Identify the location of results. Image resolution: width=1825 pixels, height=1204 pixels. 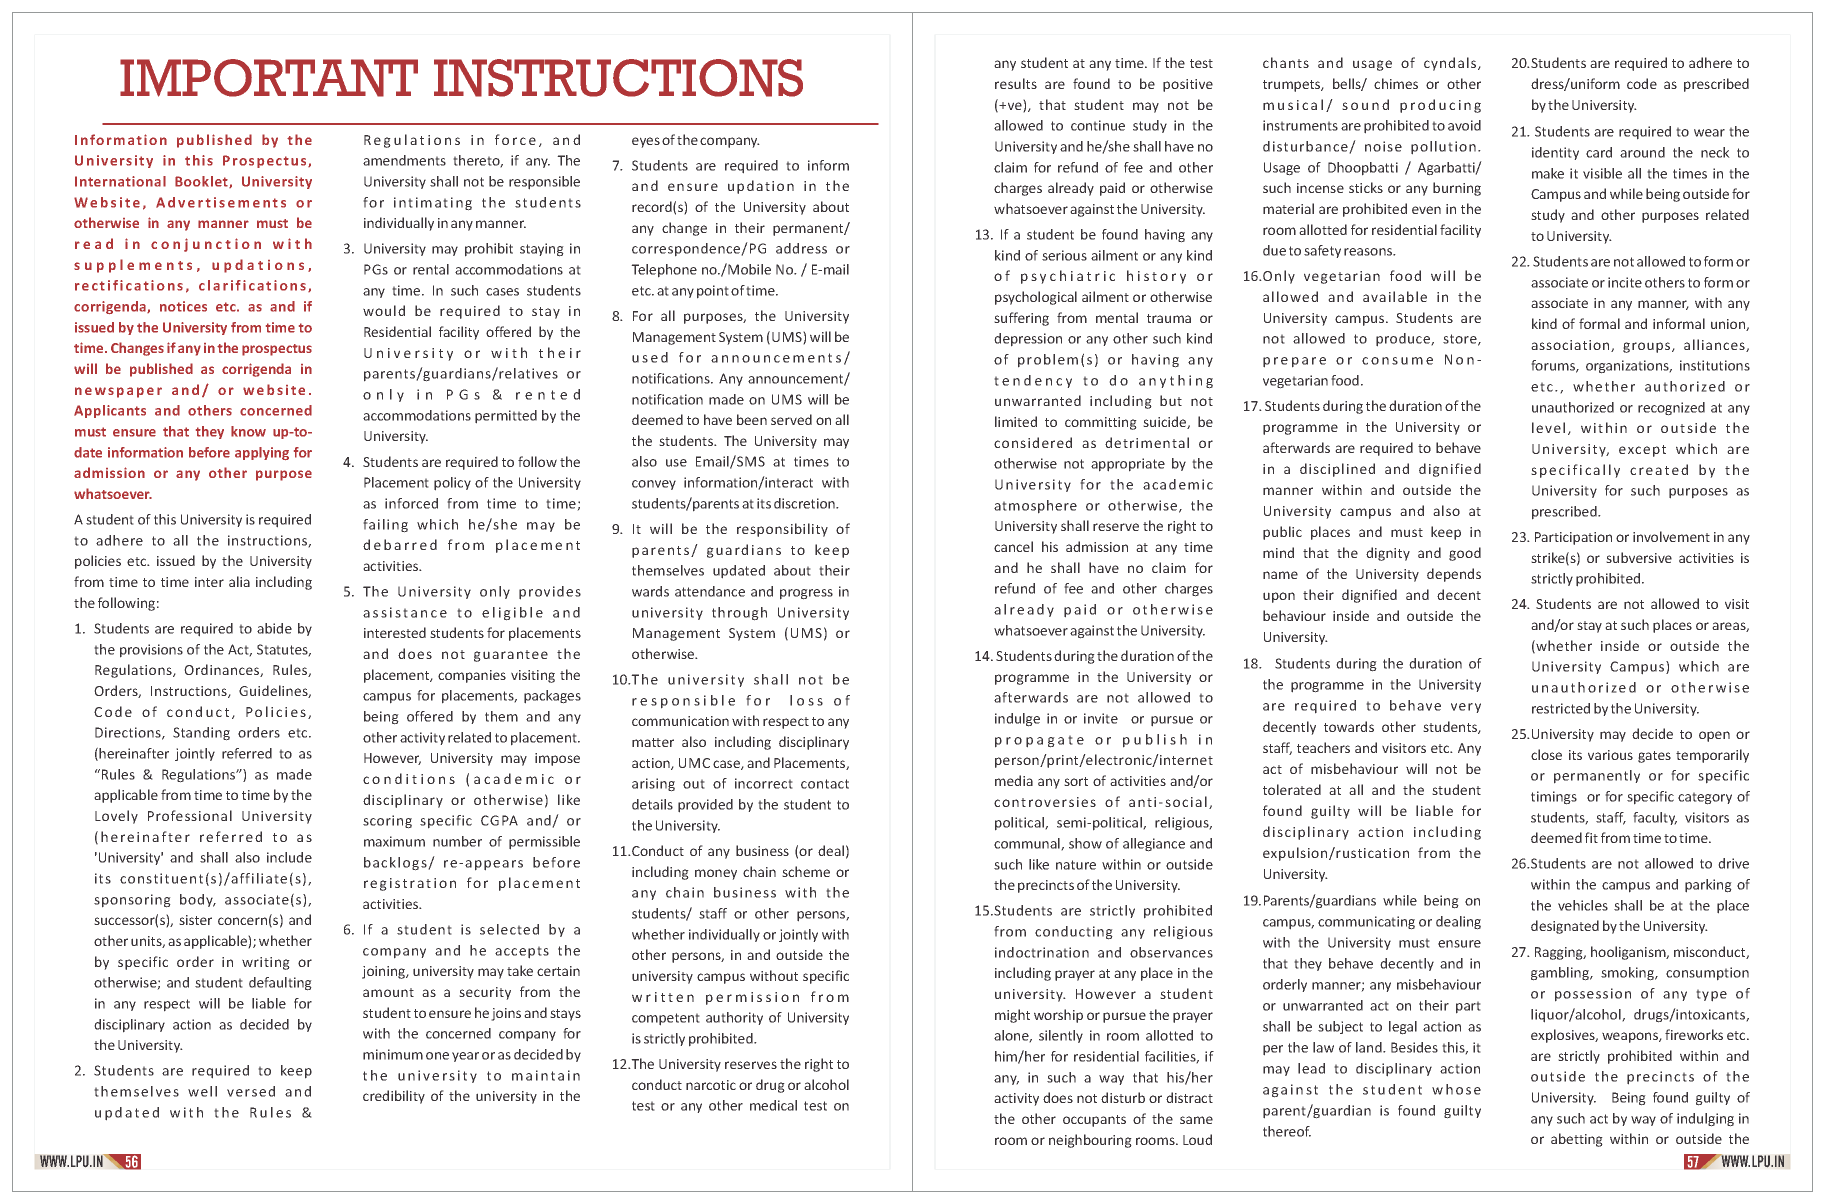
(1016, 83).
